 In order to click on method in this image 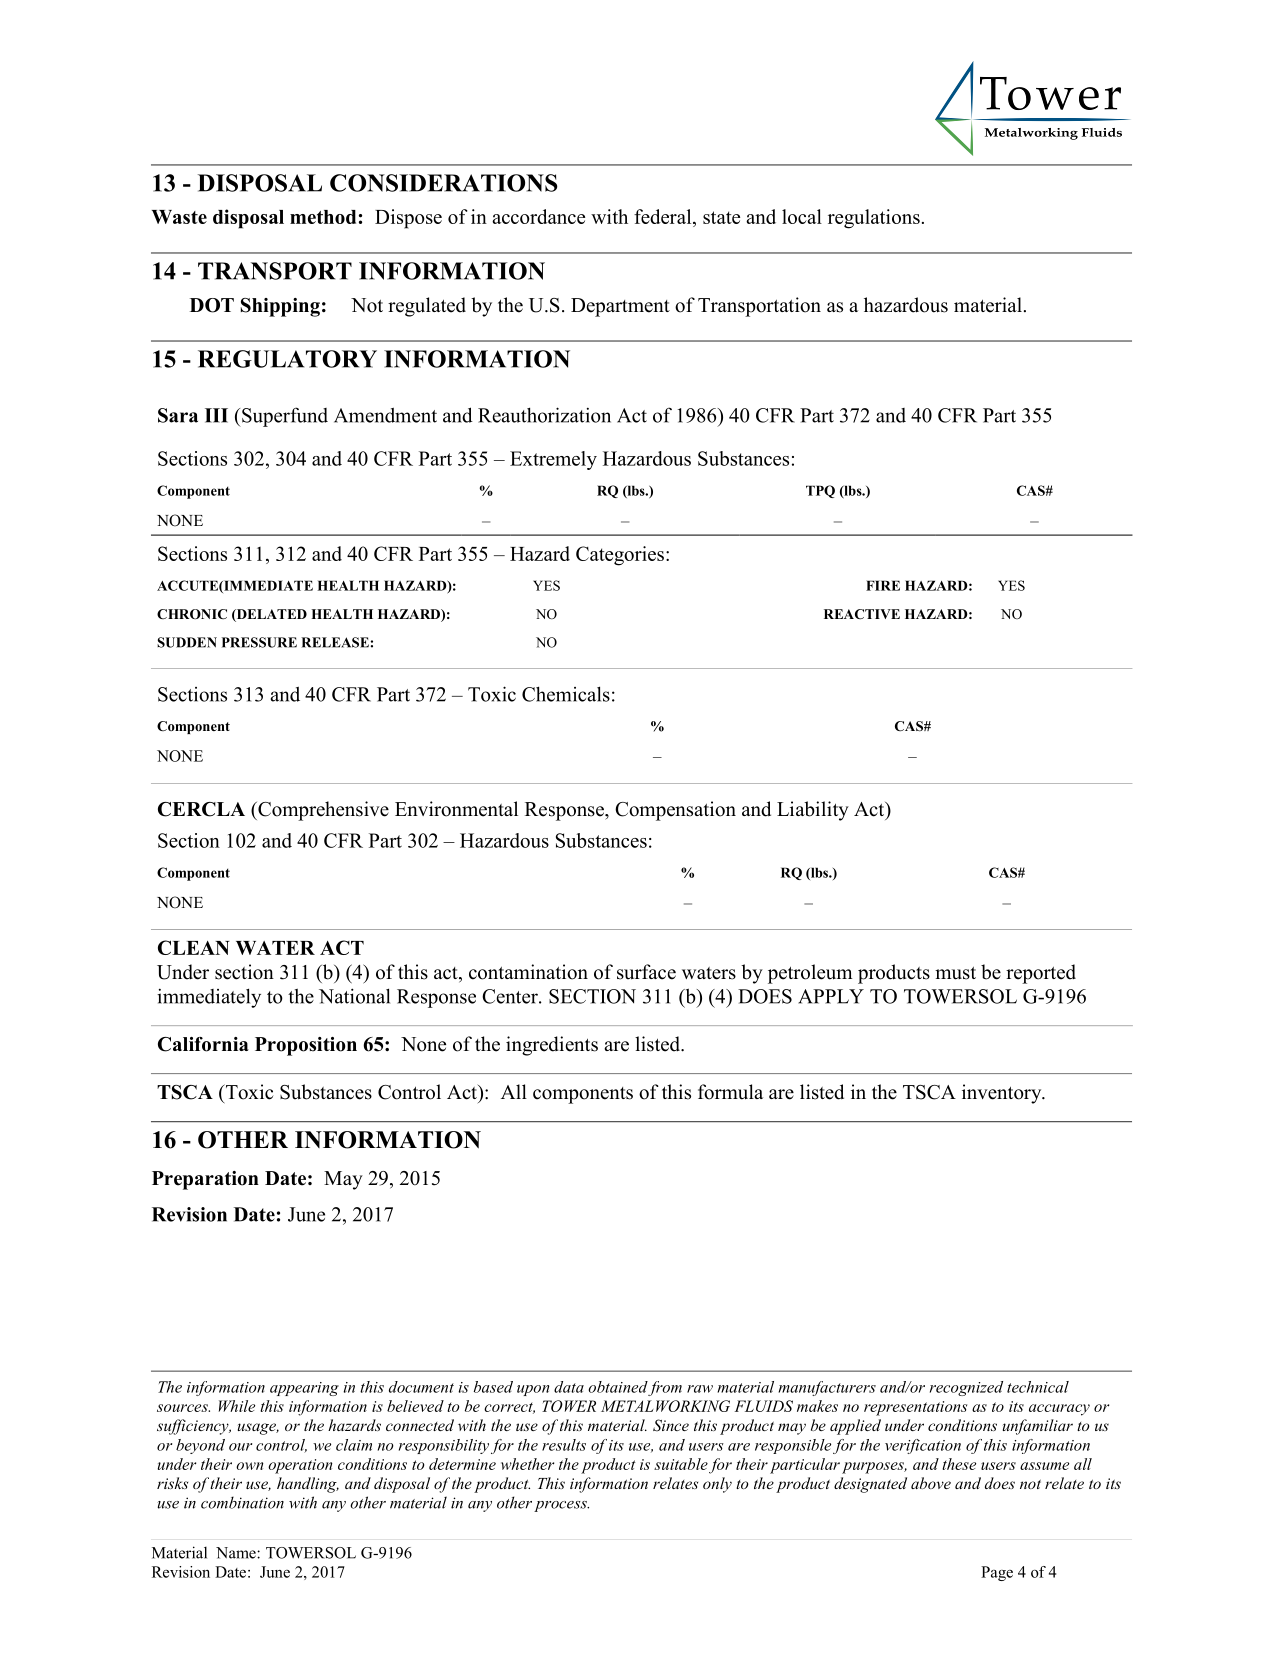, I will do `click(323, 217)`.
